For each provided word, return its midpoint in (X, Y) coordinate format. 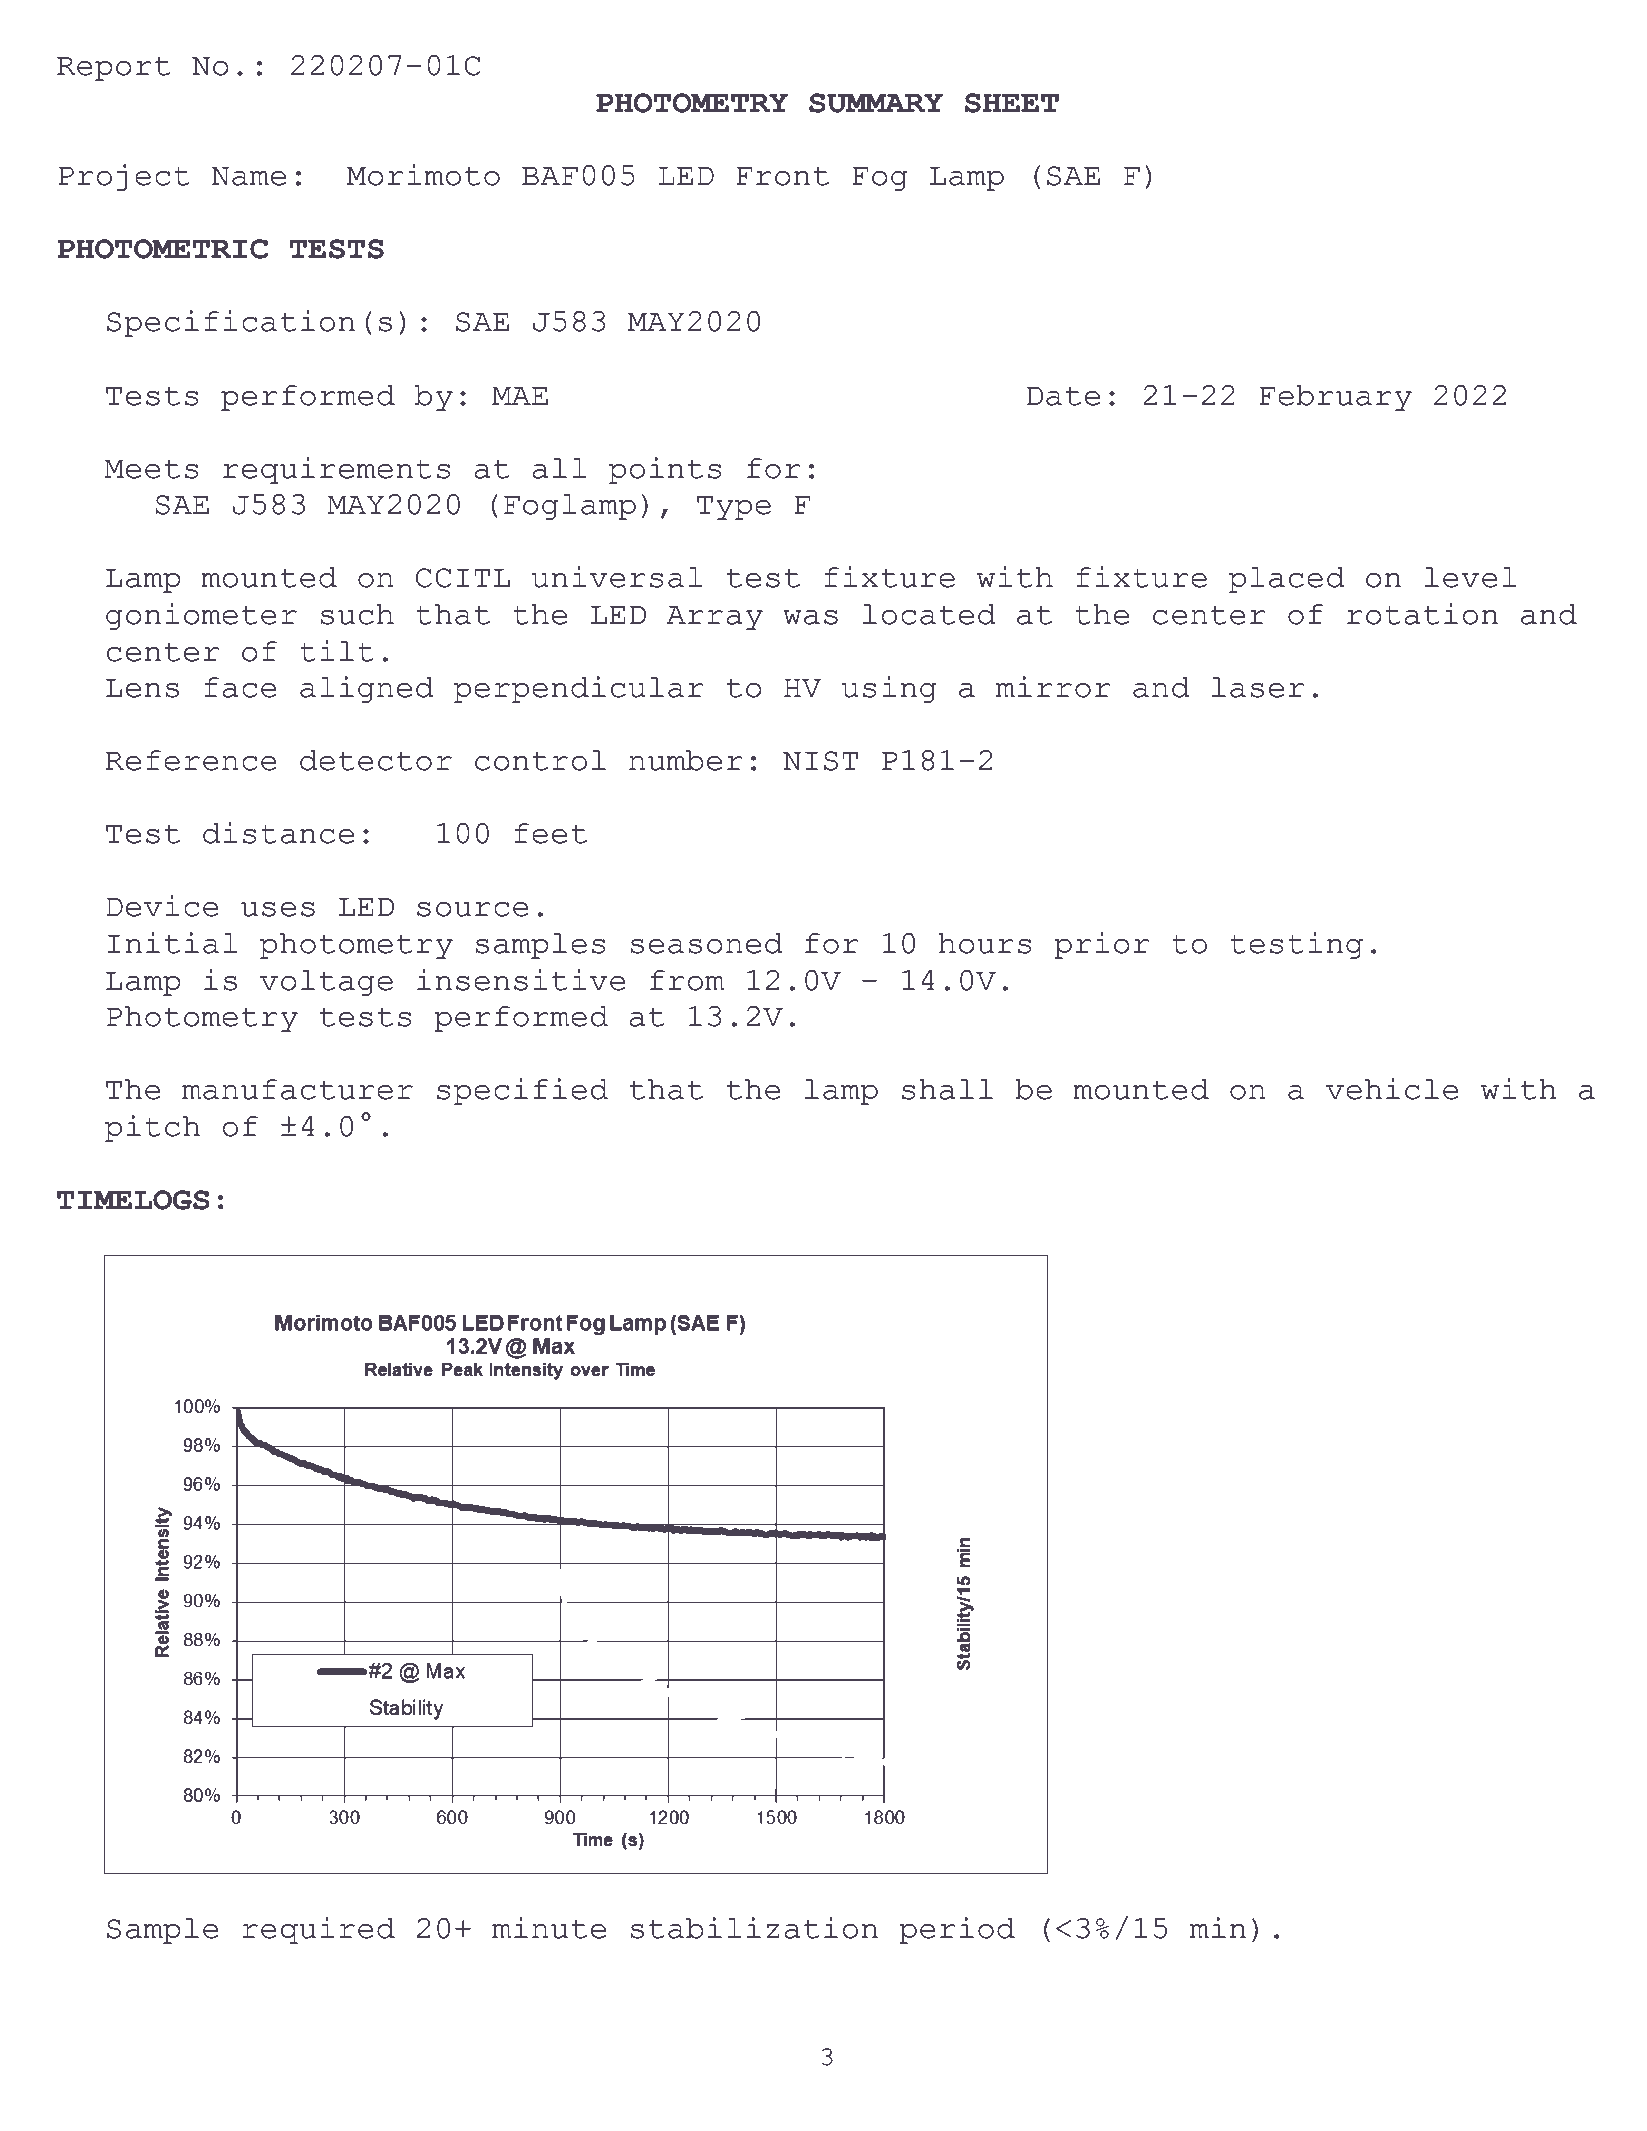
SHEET (1012, 103)
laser (1258, 687)
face (240, 687)
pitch (152, 1128)
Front (782, 176)
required (318, 1930)
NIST (820, 761)
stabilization (754, 1928)
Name (248, 176)
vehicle (1392, 1089)
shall (947, 1089)
